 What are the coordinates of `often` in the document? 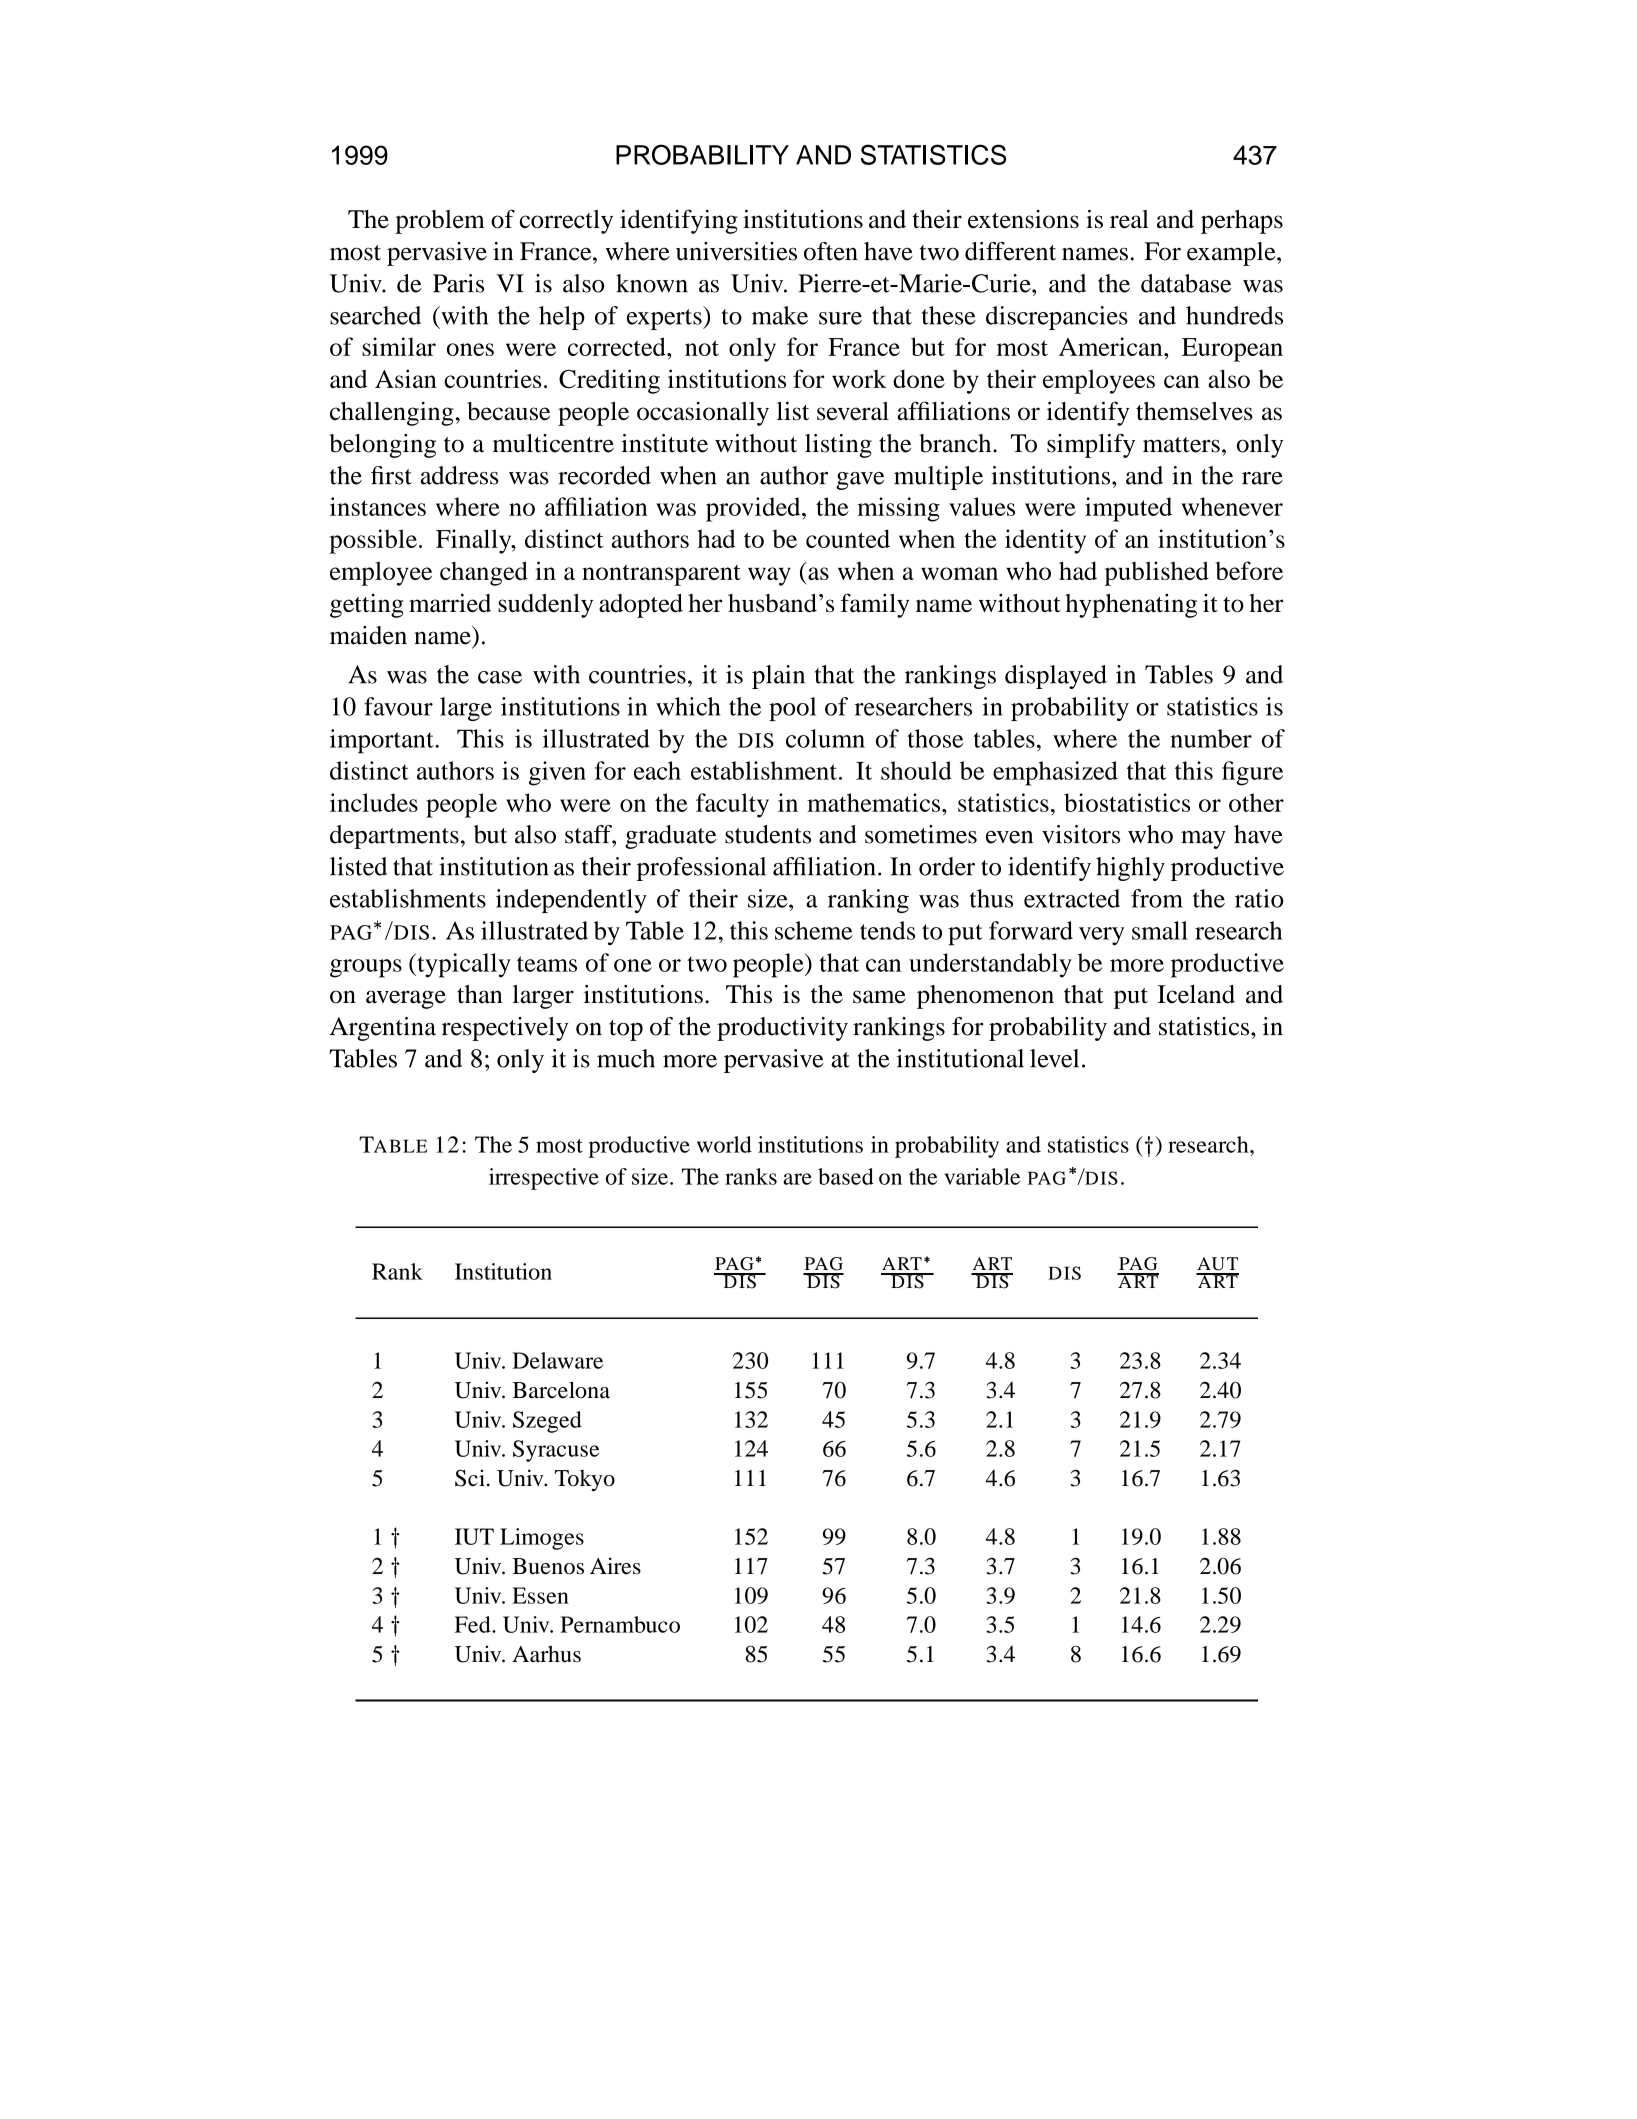 It's located at (831, 251).
